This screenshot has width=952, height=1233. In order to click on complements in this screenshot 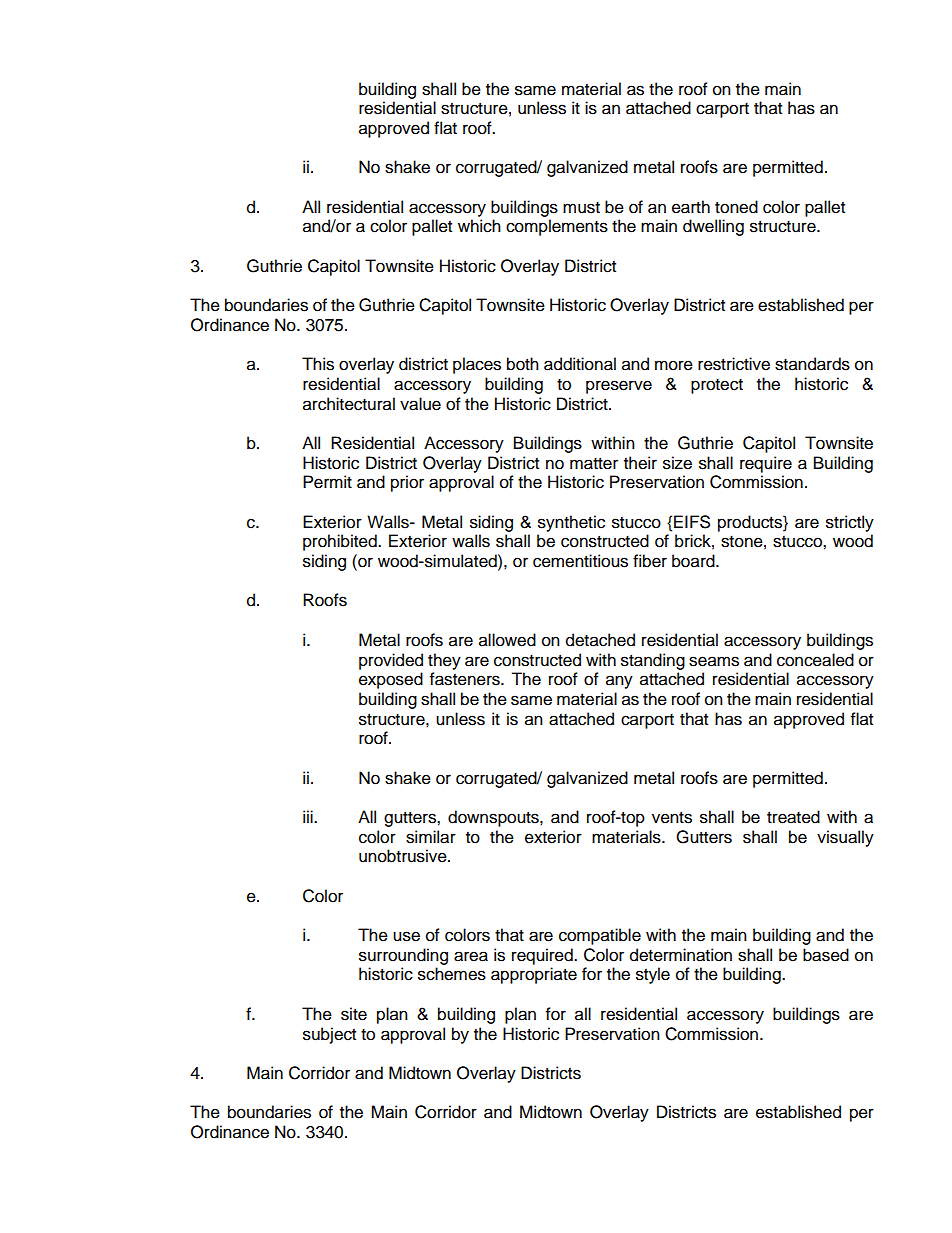, I will do `click(557, 227)`.
